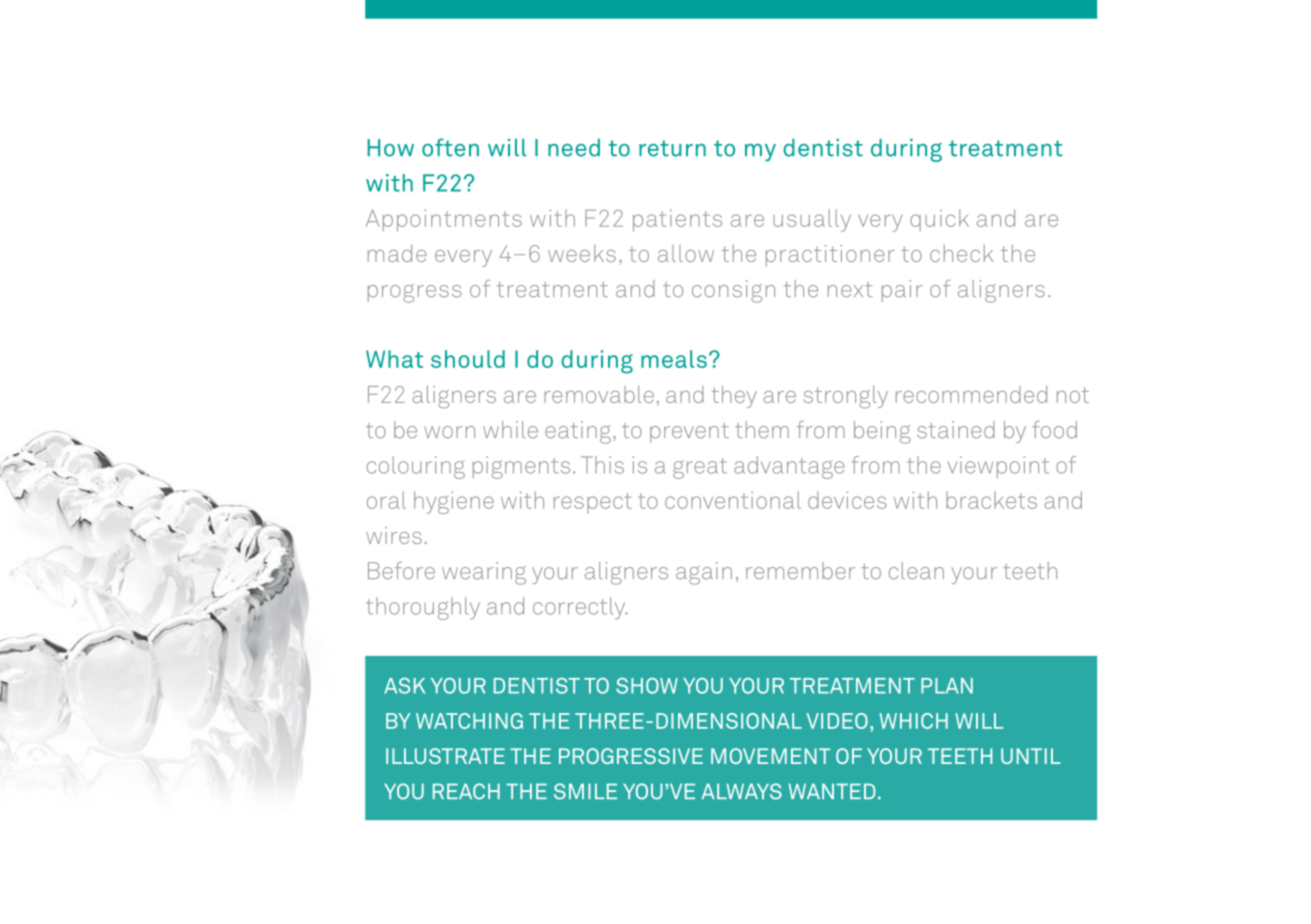 This image has width=1311, height=924. I want to click on wearing, so click(484, 573).
